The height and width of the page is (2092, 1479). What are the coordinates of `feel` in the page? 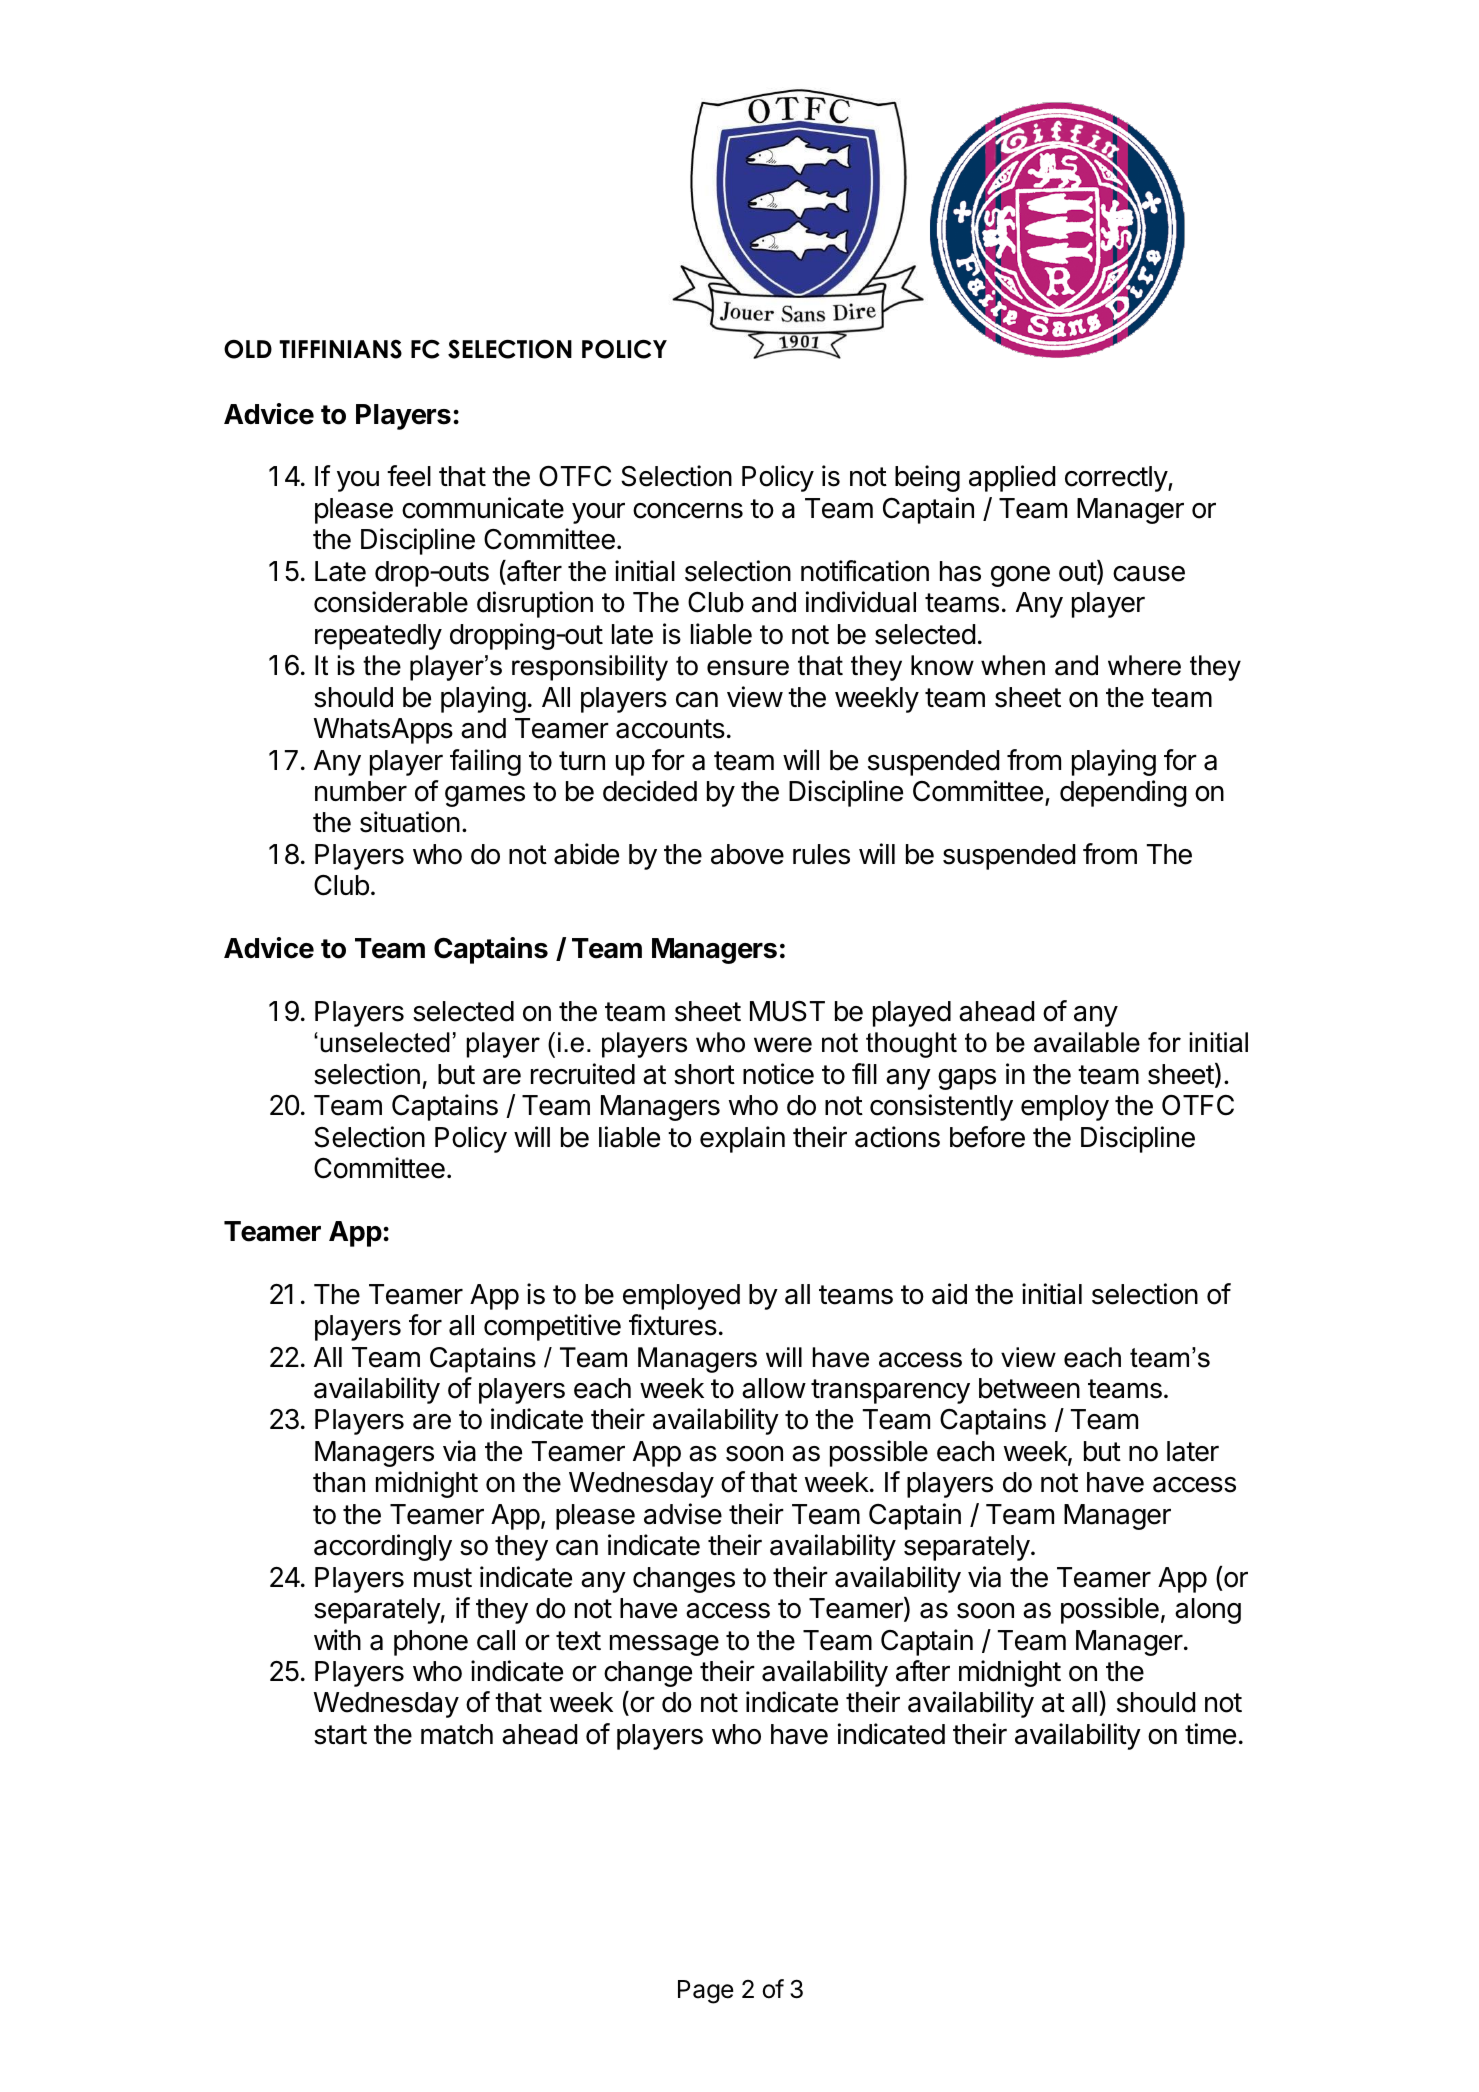 It's located at (409, 476).
